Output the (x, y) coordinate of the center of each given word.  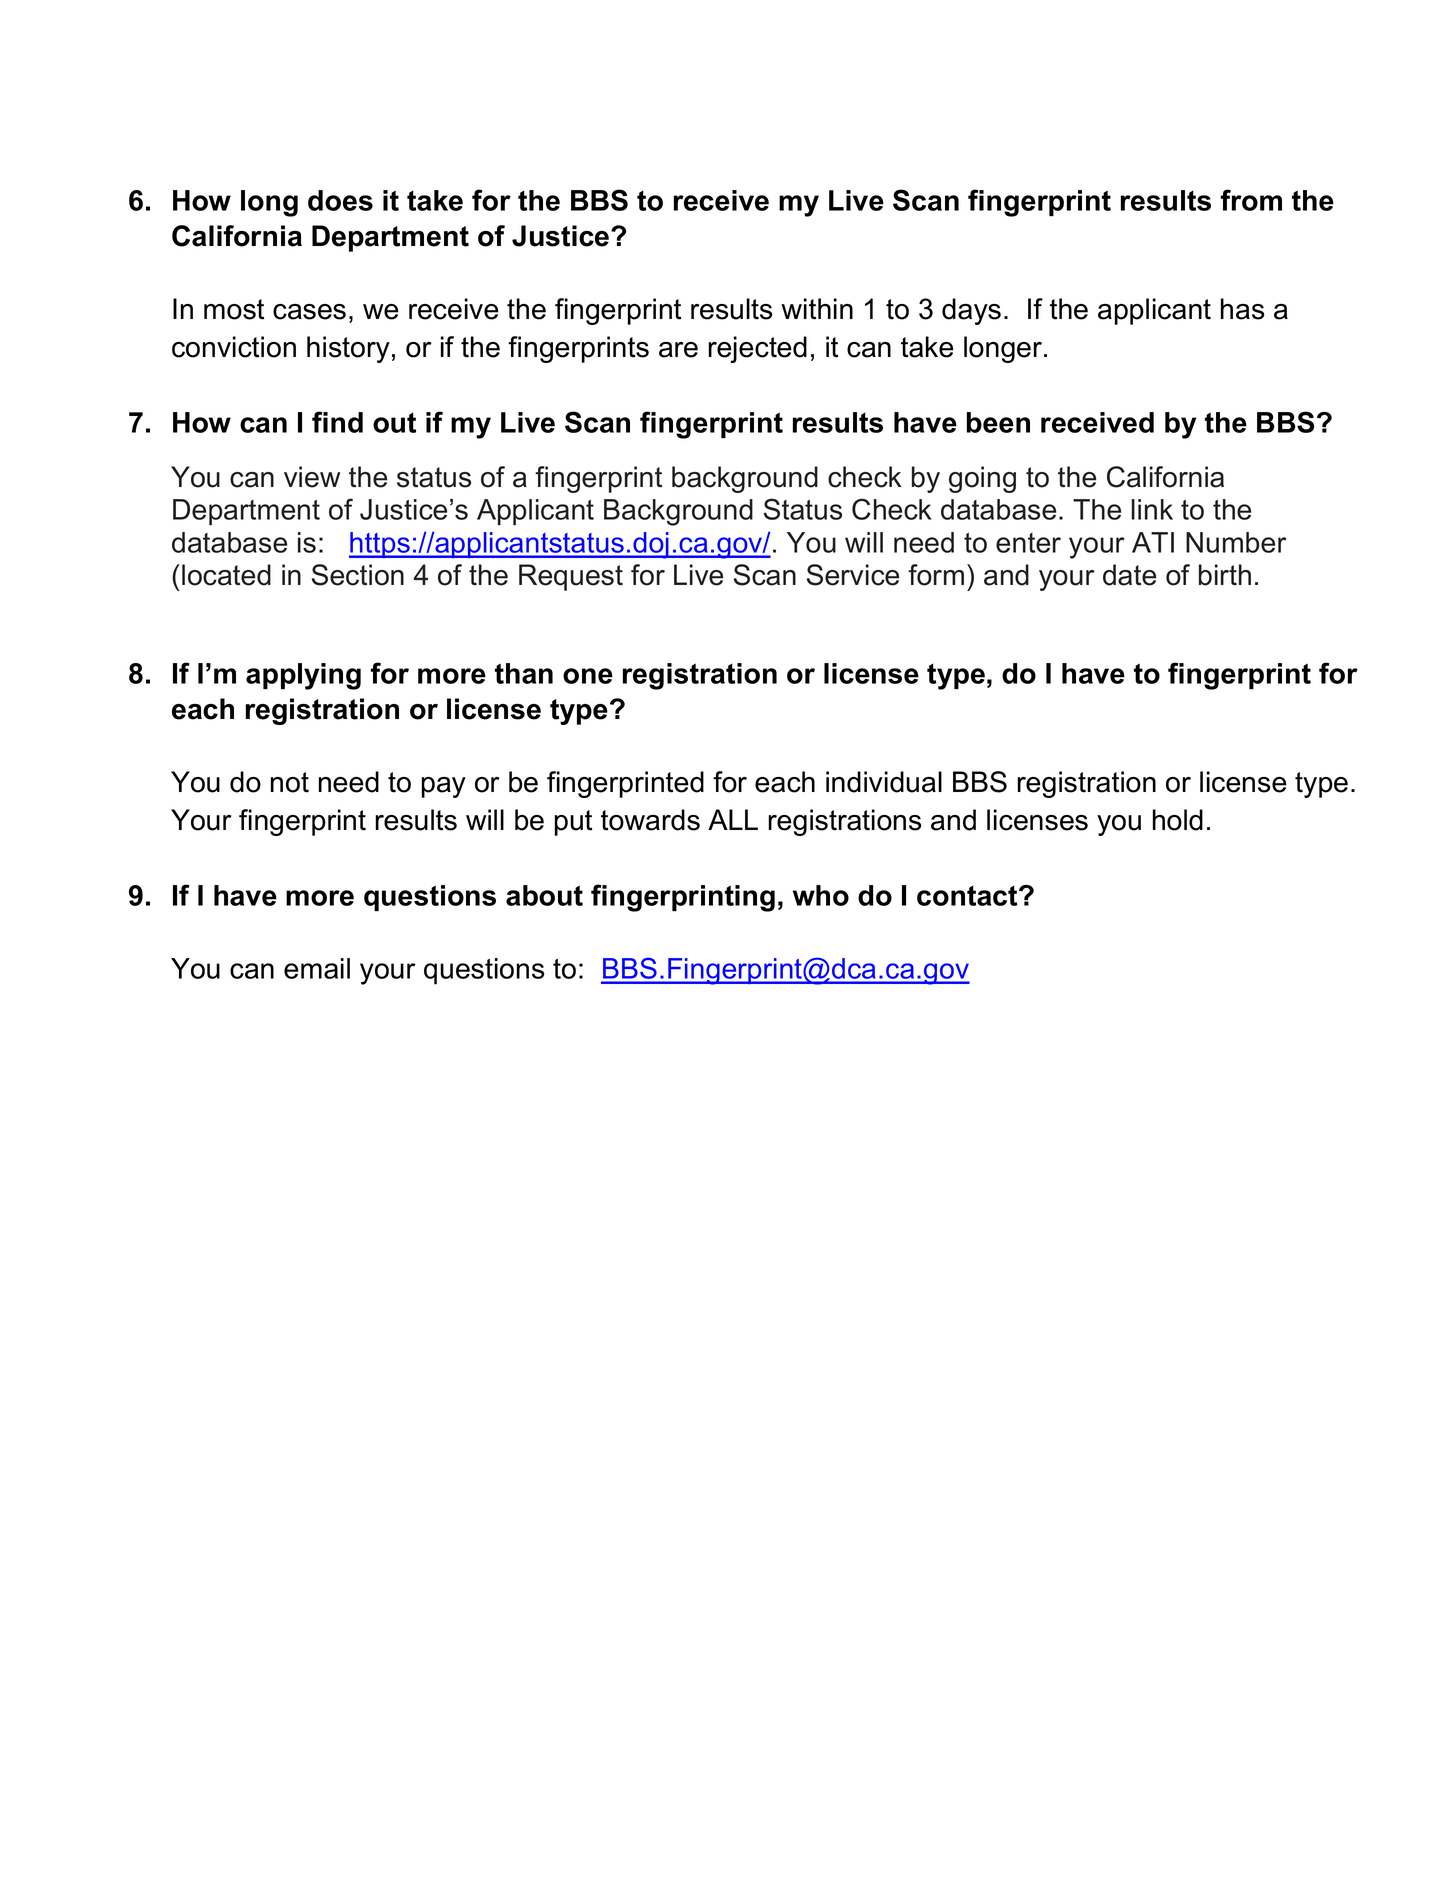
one (588, 676)
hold (1178, 820)
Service (853, 575)
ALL (733, 819)
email (317, 968)
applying (303, 676)
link (1152, 509)
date (1129, 575)
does (340, 200)
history (348, 349)
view (312, 477)
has (1243, 309)
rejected (757, 349)
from (1251, 200)
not (290, 782)
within (817, 309)
